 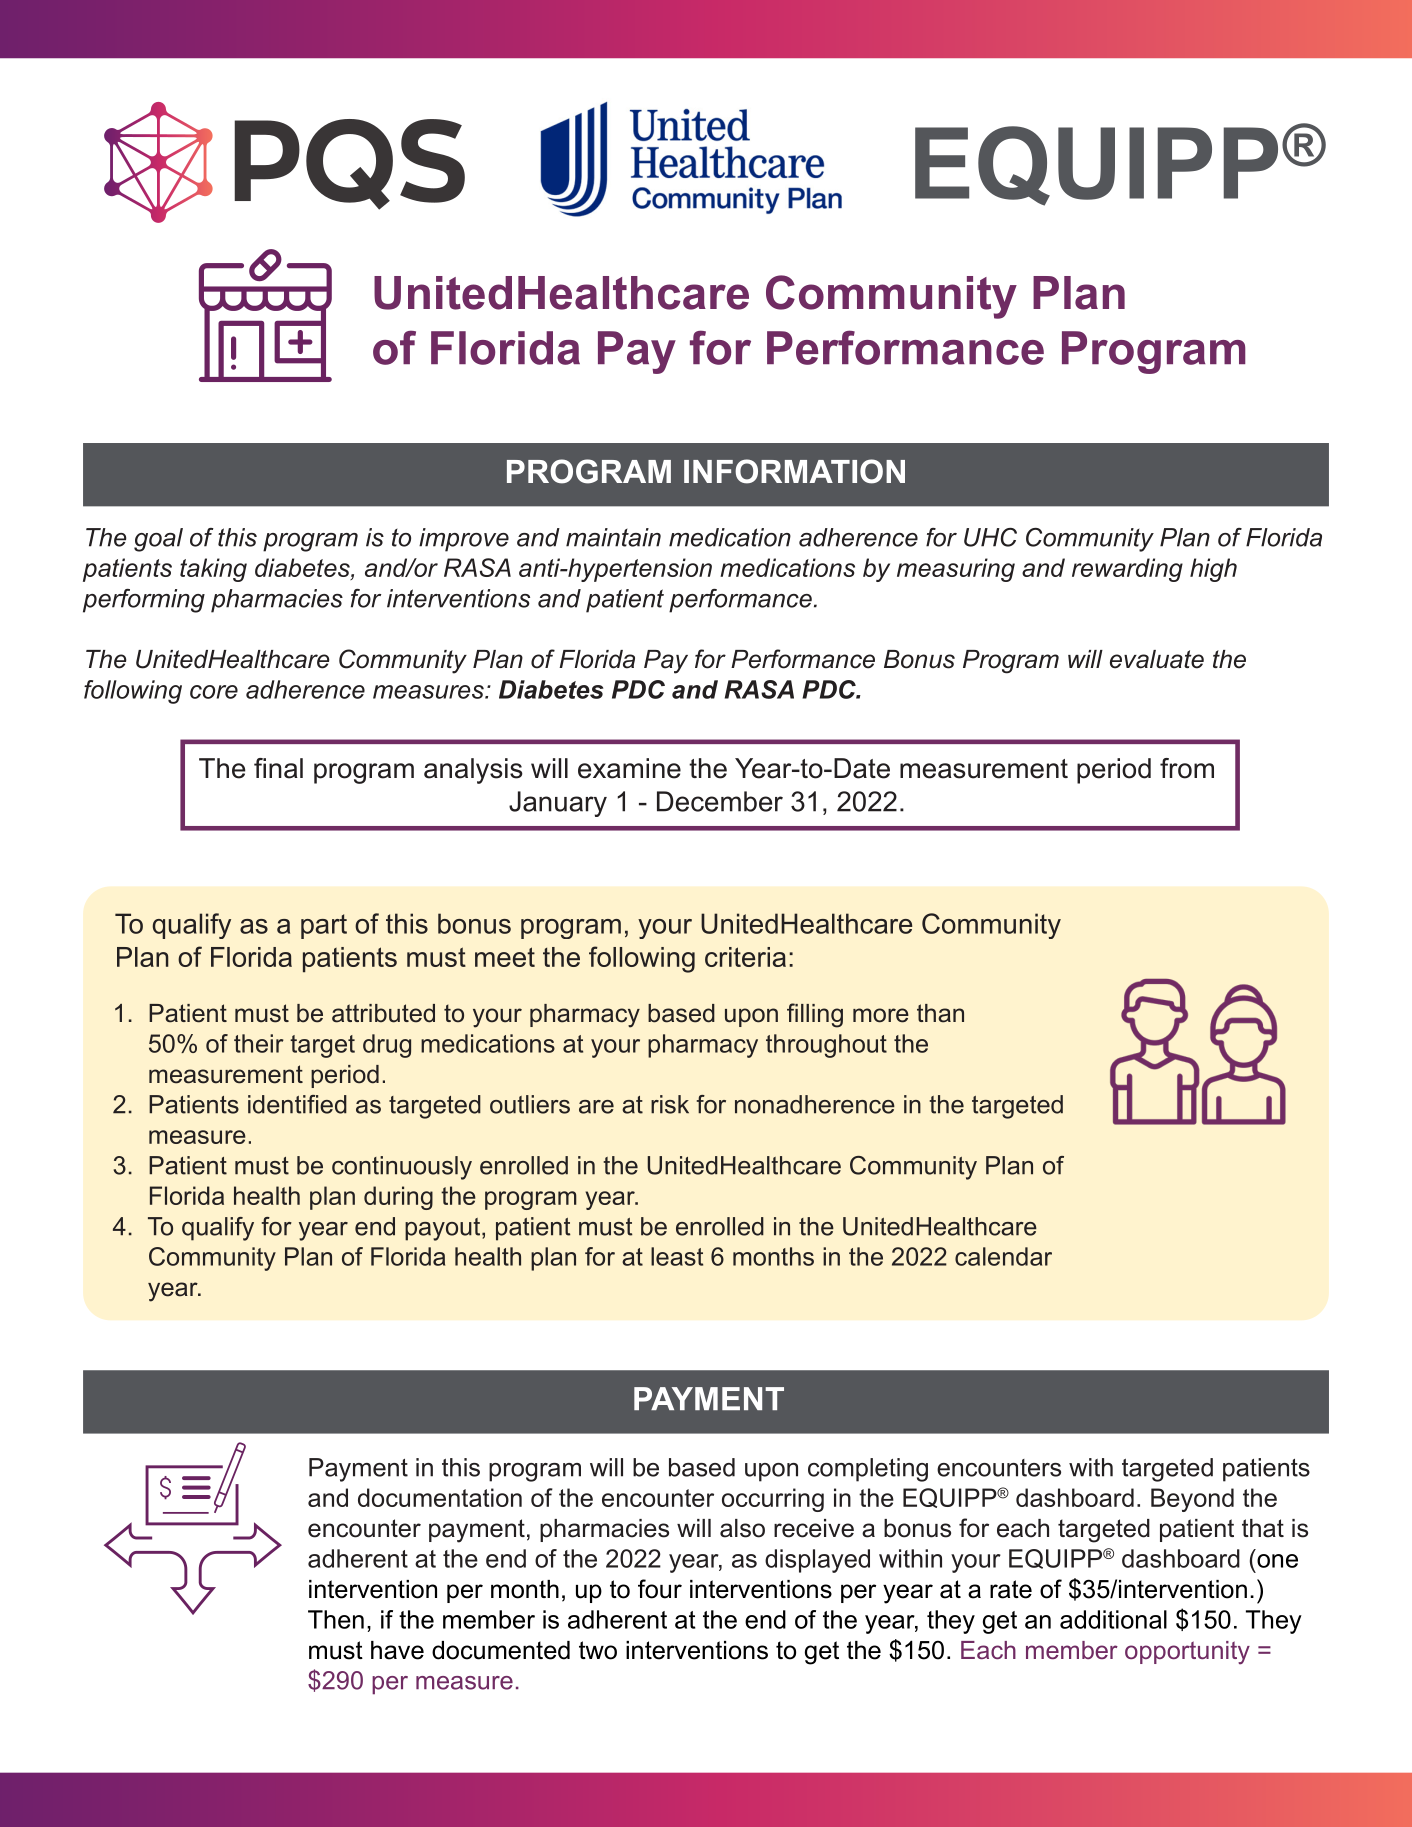 What do you see at coordinates (336, 1619) in the document?
I see `Then` at bounding box center [336, 1619].
